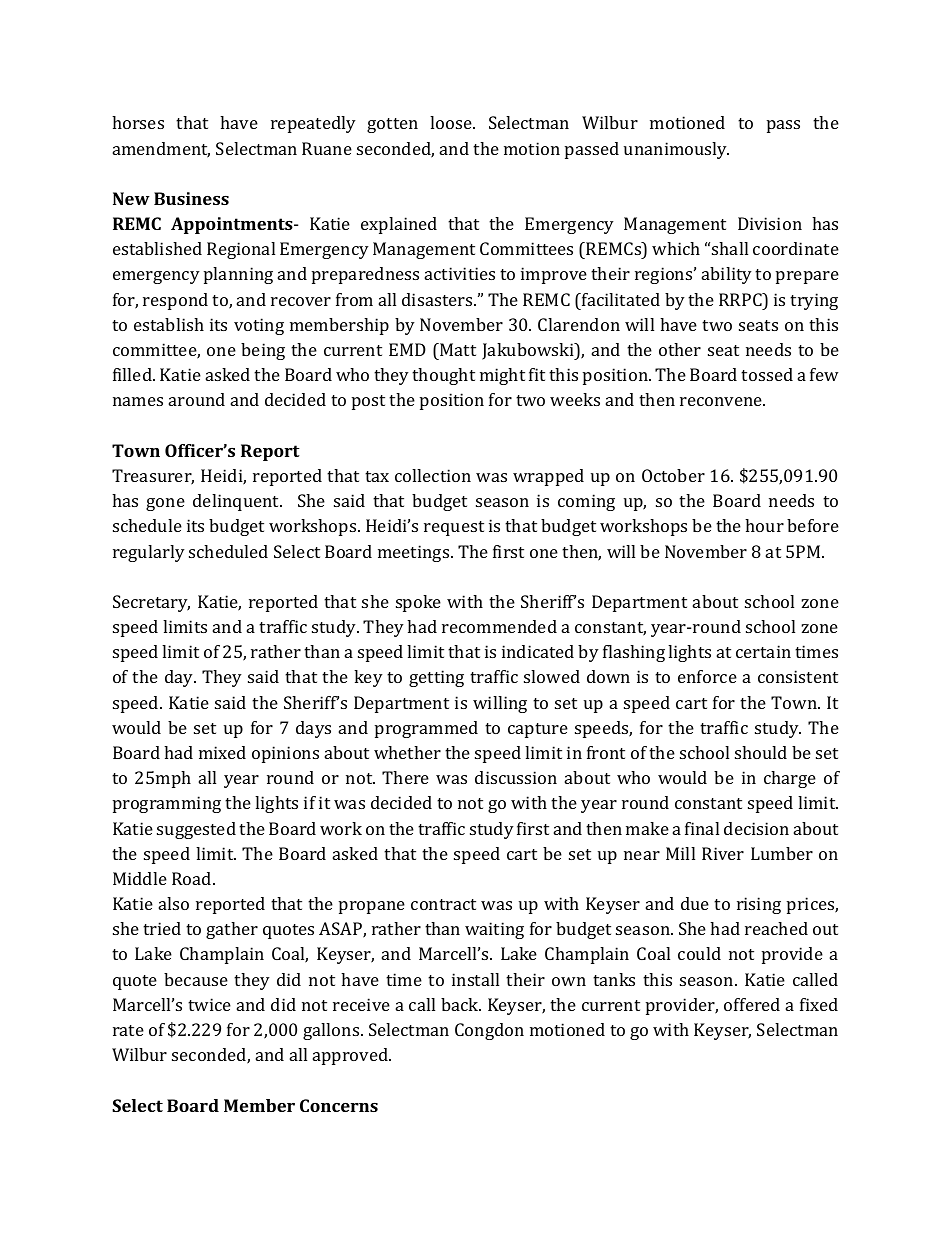 The image size is (952, 1233). I want to click on unanimously, so click(676, 150).
